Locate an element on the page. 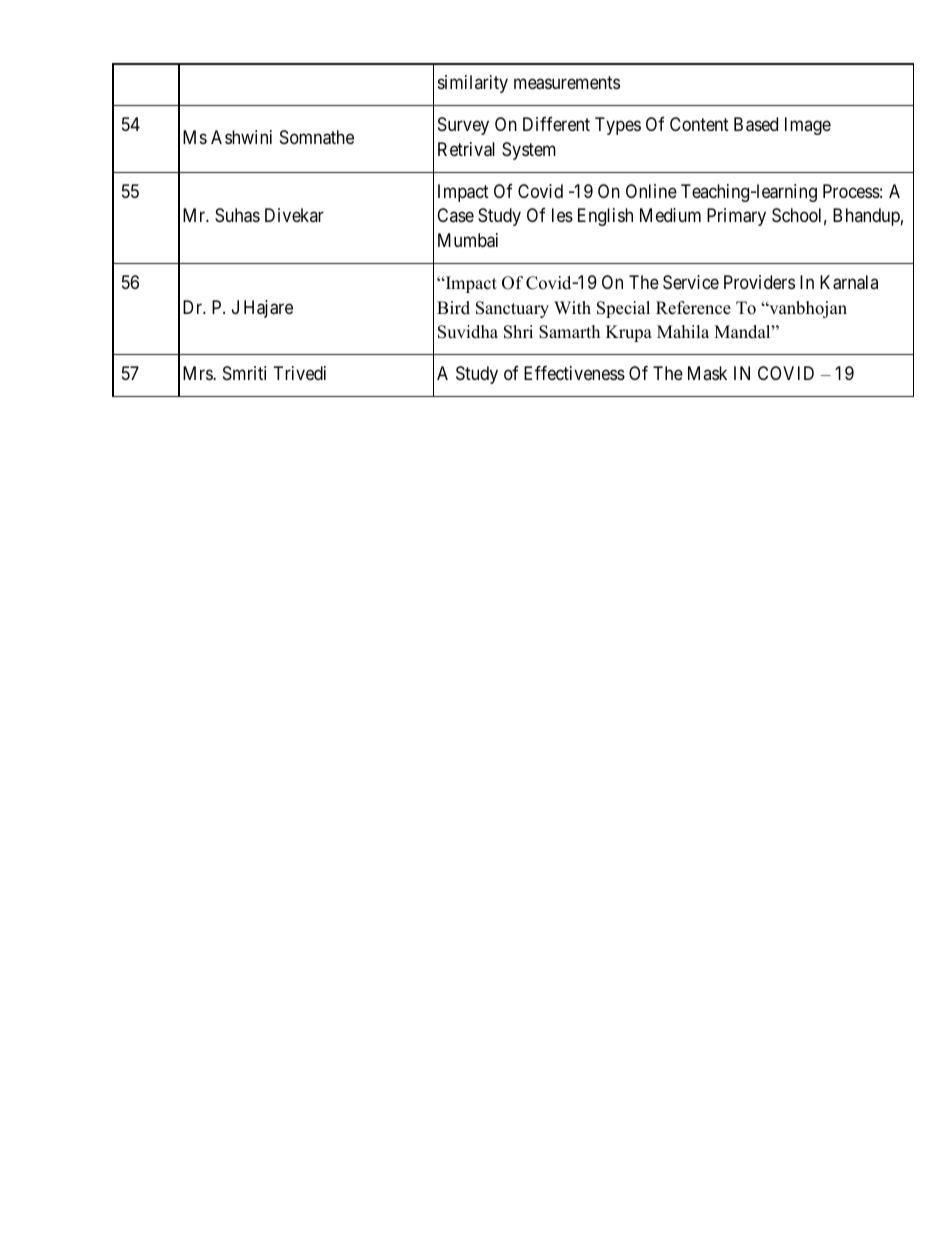  Primary is located at coordinates (736, 217).
